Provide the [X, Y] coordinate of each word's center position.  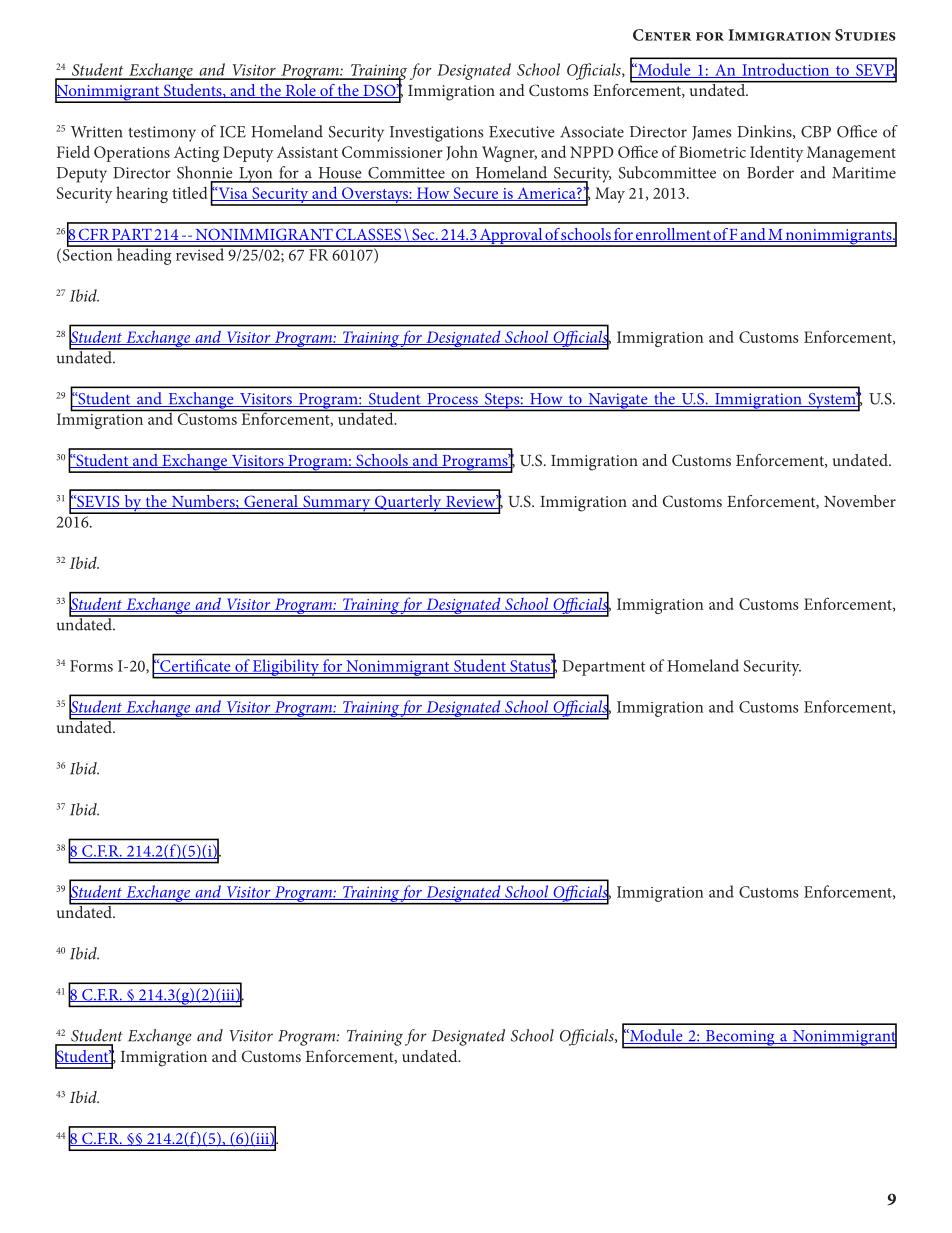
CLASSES [369, 235]
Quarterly [408, 504]
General [271, 502]
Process [452, 400]
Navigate [618, 402]
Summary [337, 504]
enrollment [673, 235]
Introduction [786, 70]
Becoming [740, 1039]
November [860, 501]
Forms [91, 666]
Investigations [436, 134]
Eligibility [286, 668]
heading [144, 255]
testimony [162, 134]
